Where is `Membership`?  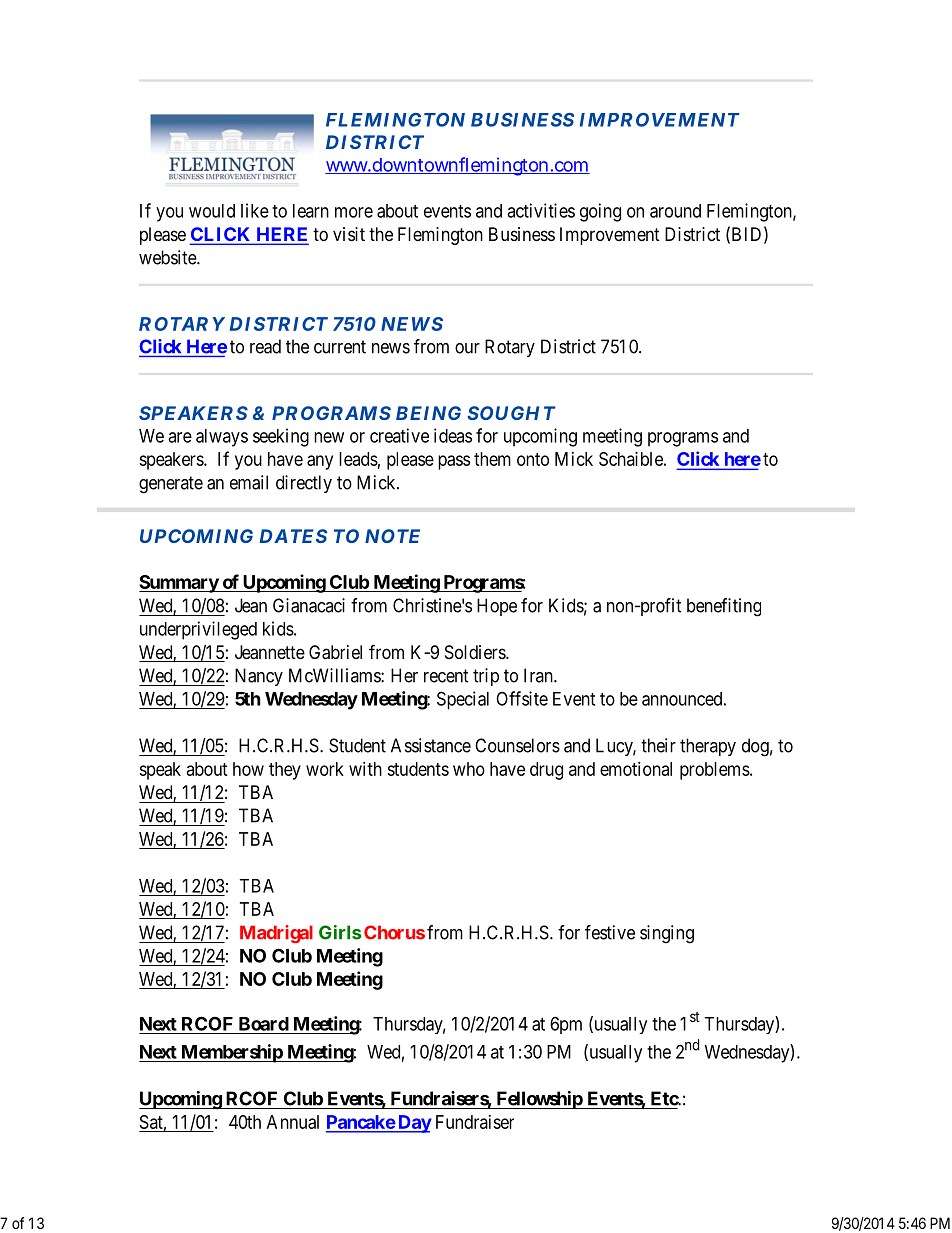 Membership is located at coordinates (231, 1053).
